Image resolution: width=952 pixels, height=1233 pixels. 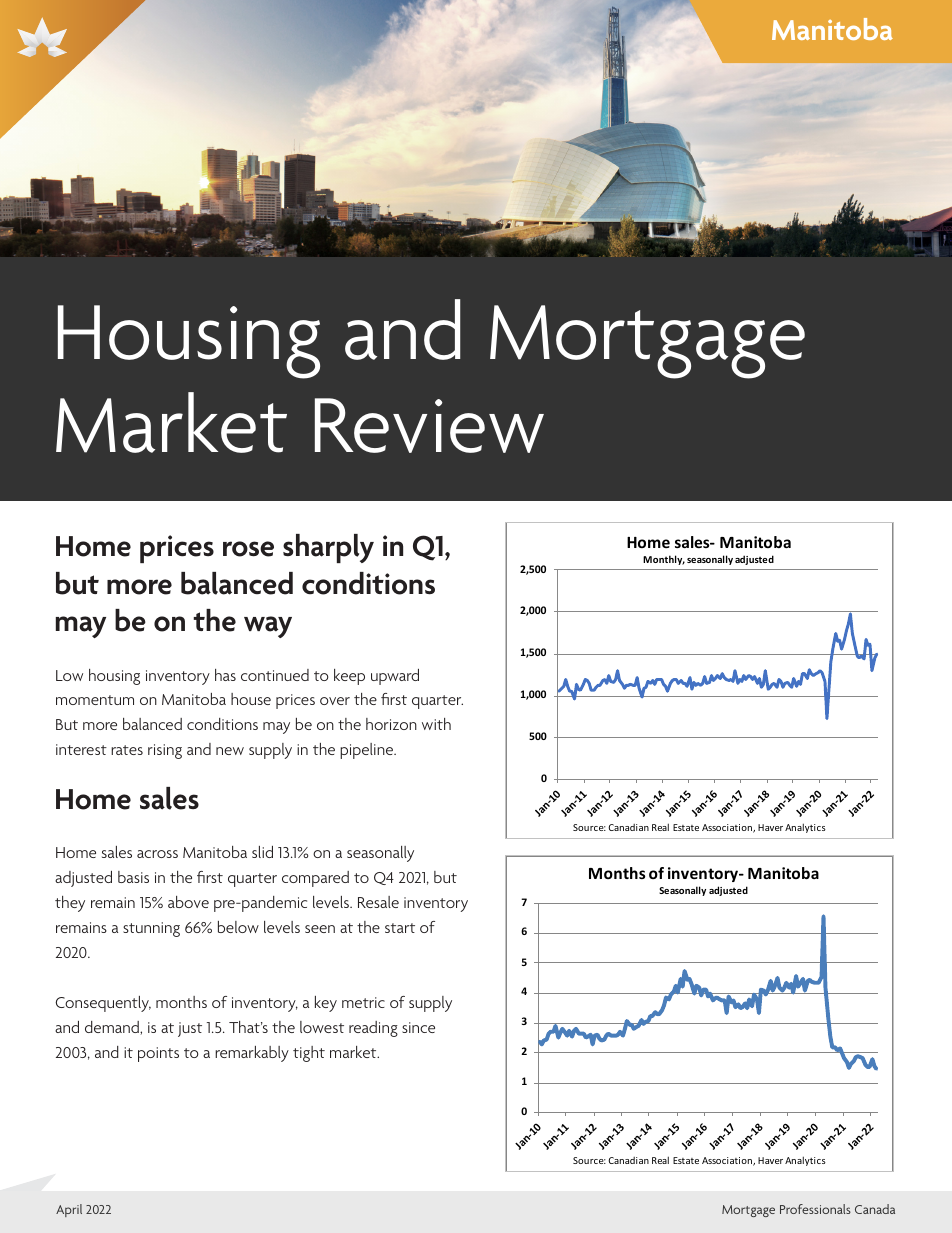 What do you see at coordinates (378, 902) in the screenshot?
I see `Resale` at bounding box center [378, 902].
